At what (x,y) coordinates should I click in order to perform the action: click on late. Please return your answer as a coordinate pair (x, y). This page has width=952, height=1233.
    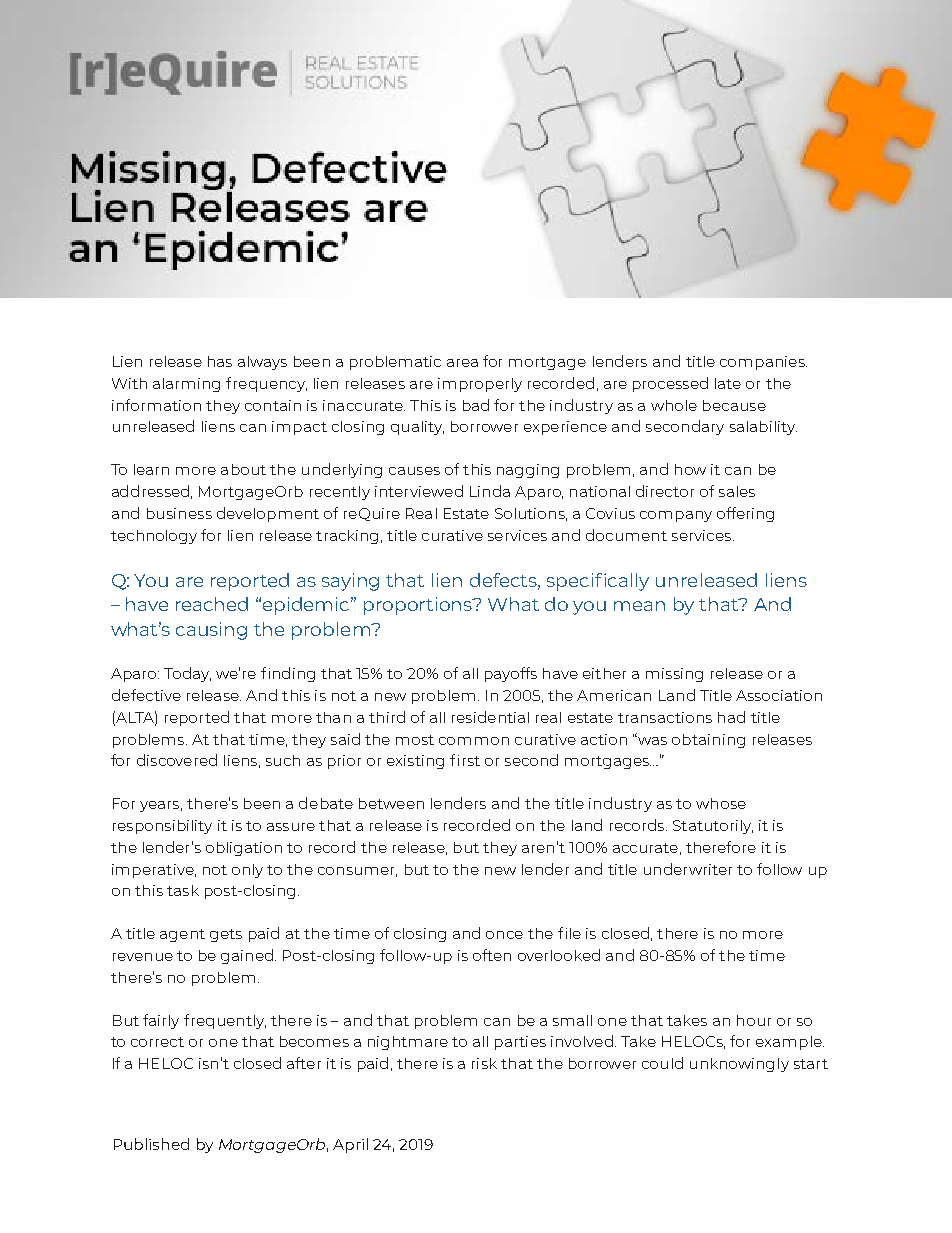
    Looking at the image, I should click on (728, 383).
